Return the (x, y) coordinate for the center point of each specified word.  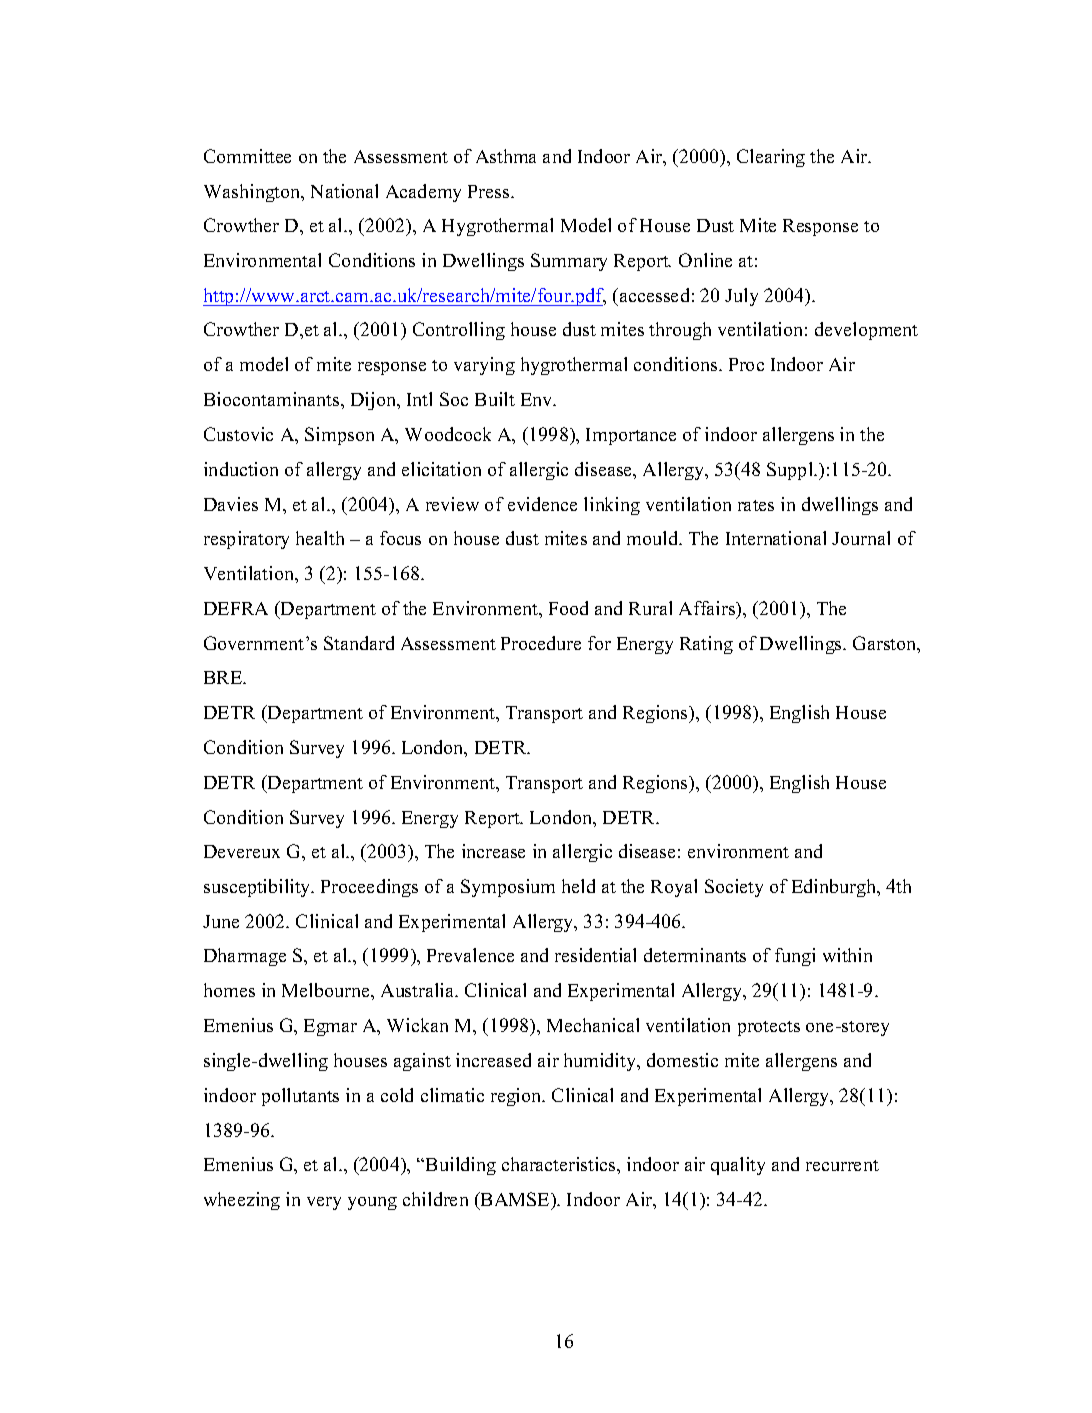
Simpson (339, 436)
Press (490, 191)
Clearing (771, 158)
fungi (795, 957)
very (324, 1203)
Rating (706, 645)
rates (756, 505)
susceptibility (258, 888)
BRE (224, 677)
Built (495, 399)
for (599, 643)
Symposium (508, 888)
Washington (253, 193)
